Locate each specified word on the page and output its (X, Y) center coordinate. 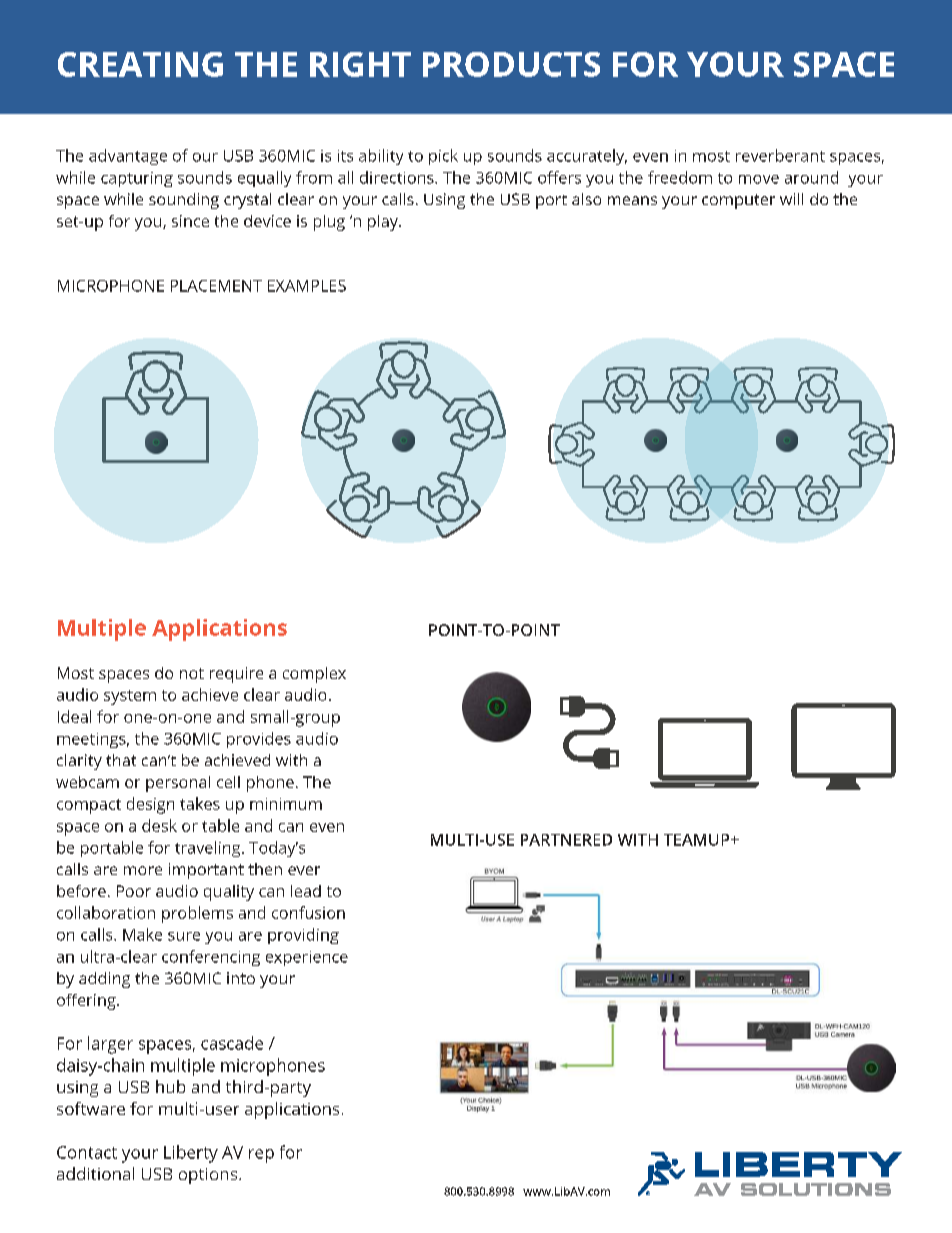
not (192, 673)
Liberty (191, 1154)
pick (443, 157)
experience (307, 958)
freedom (680, 177)
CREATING (140, 64)
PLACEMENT (216, 286)
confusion (308, 912)
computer (738, 201)
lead (306, 891)
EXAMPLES (307, 286)
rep (261, 1156)
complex (314, 675)
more (143, 870)
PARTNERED (566, 840)
